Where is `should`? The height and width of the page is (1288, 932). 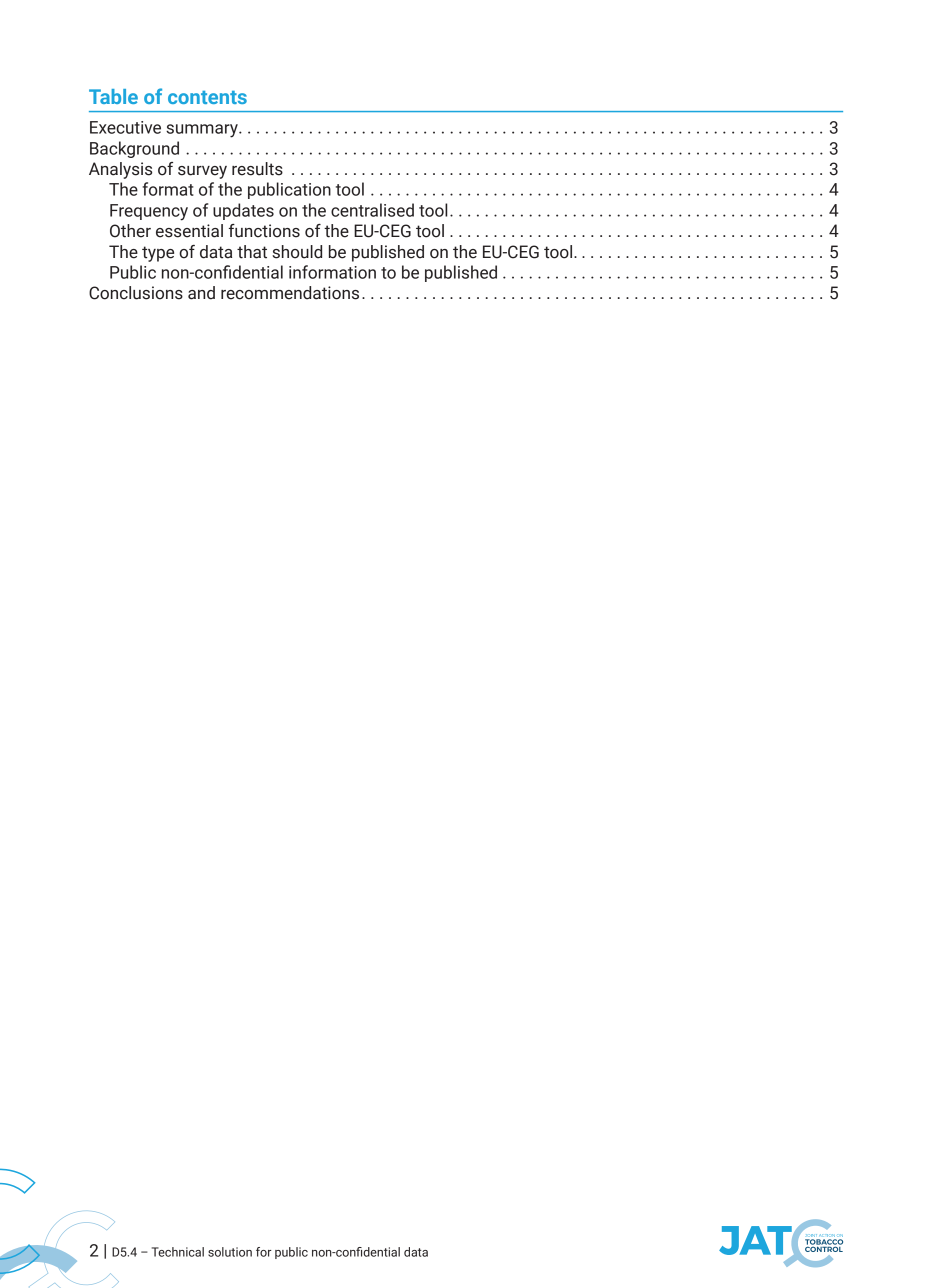
should is located at coordinates (297, 252).
